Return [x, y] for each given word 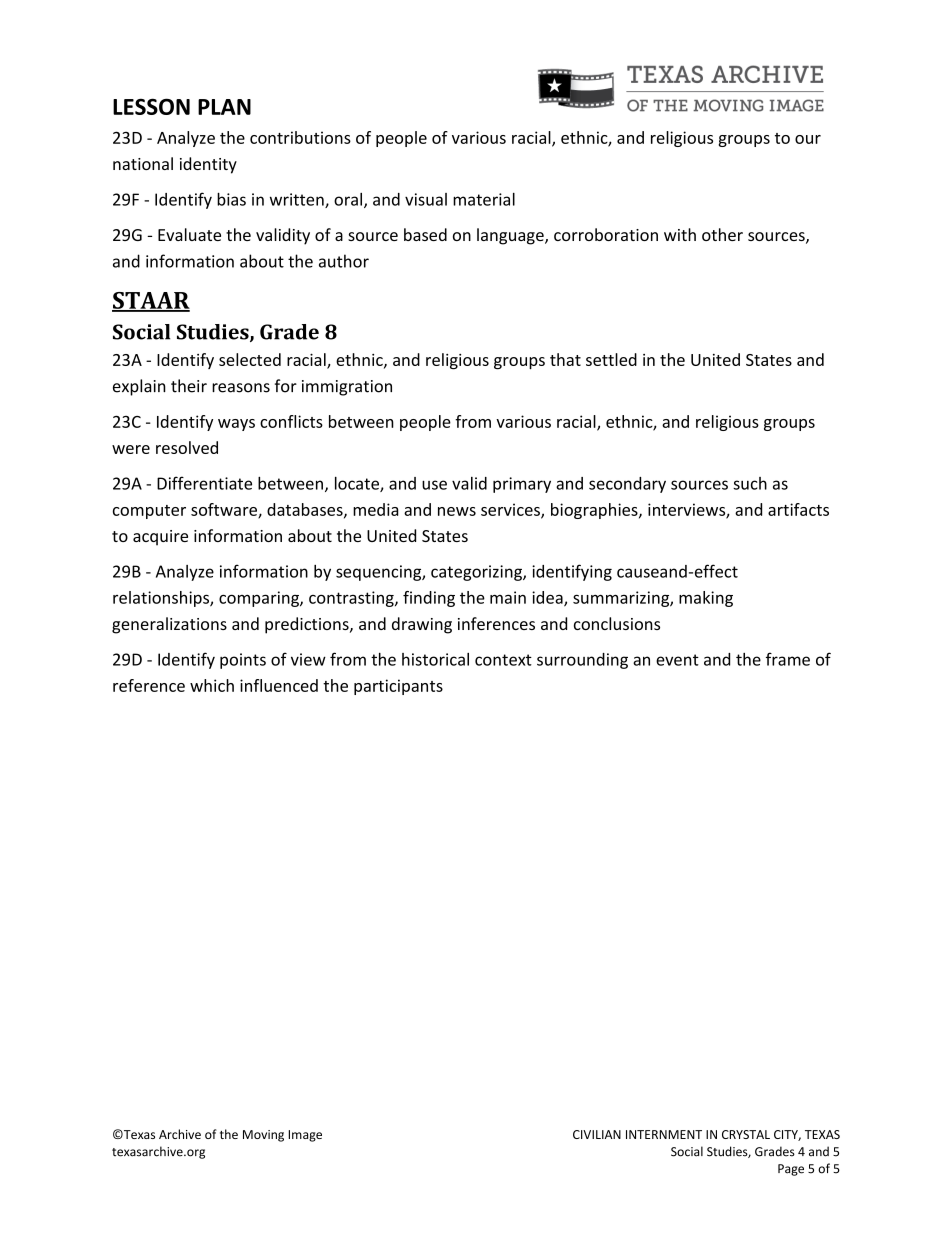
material [484, 199]
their [189, 386]
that [565, 359]
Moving [263, 1136]
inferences [496, 623]
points [243, 661]
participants [398, 687]
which [212, 685]
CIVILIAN [597, 1134]
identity [208, 165]
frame [788, 659]
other [722, 234]
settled [611, 359]
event [677, 660]
